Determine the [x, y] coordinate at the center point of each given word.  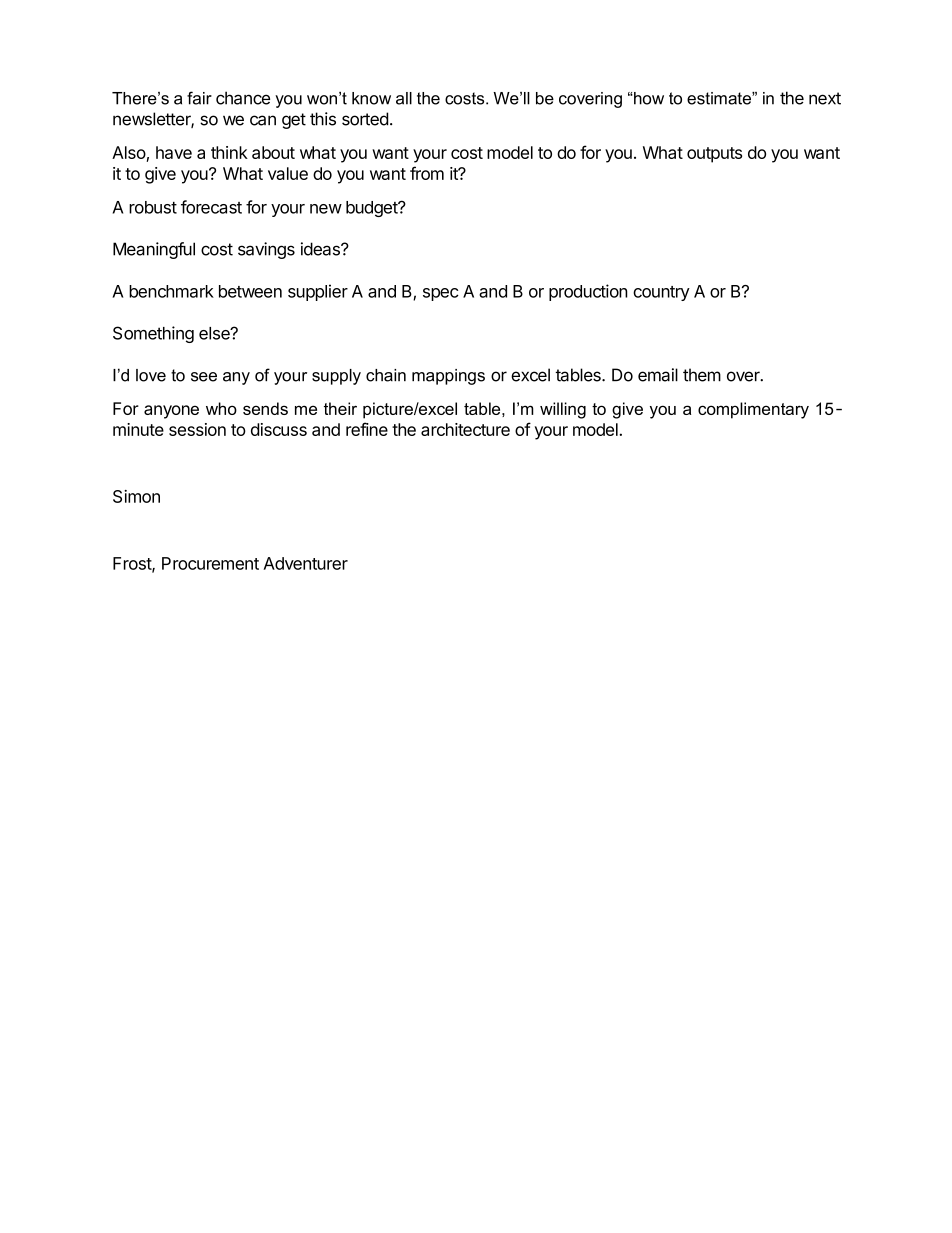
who [221, 408]
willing [563, 410]
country [661, 293]
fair [199, 98]
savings [266, 250]
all [404, 98]
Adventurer [305, 563]
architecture [465, 429]
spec [441, 294]
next [825, 98]
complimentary [753, 410]
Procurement [210, 563]
